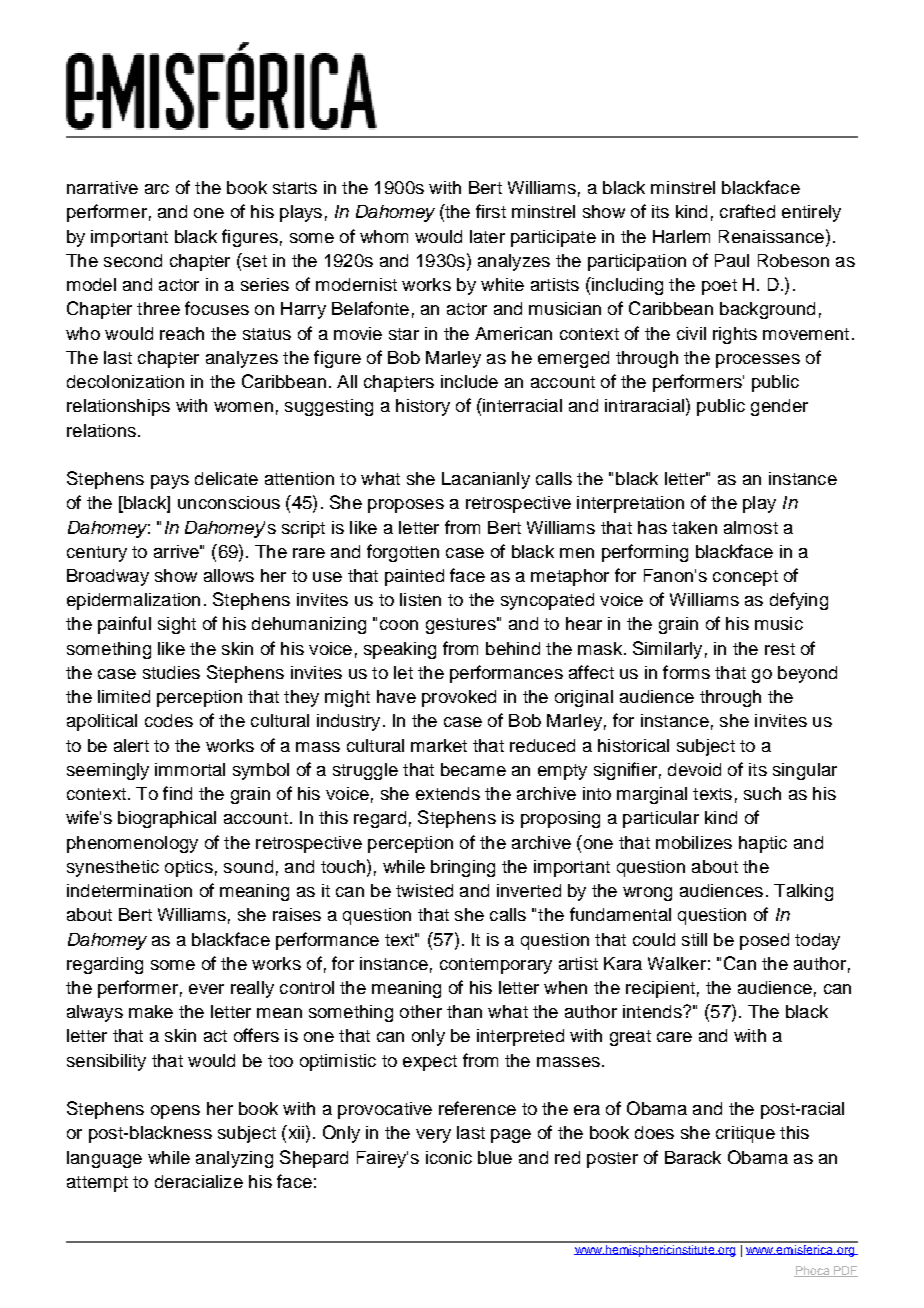  I want to click on pays, so click(170, 482).
